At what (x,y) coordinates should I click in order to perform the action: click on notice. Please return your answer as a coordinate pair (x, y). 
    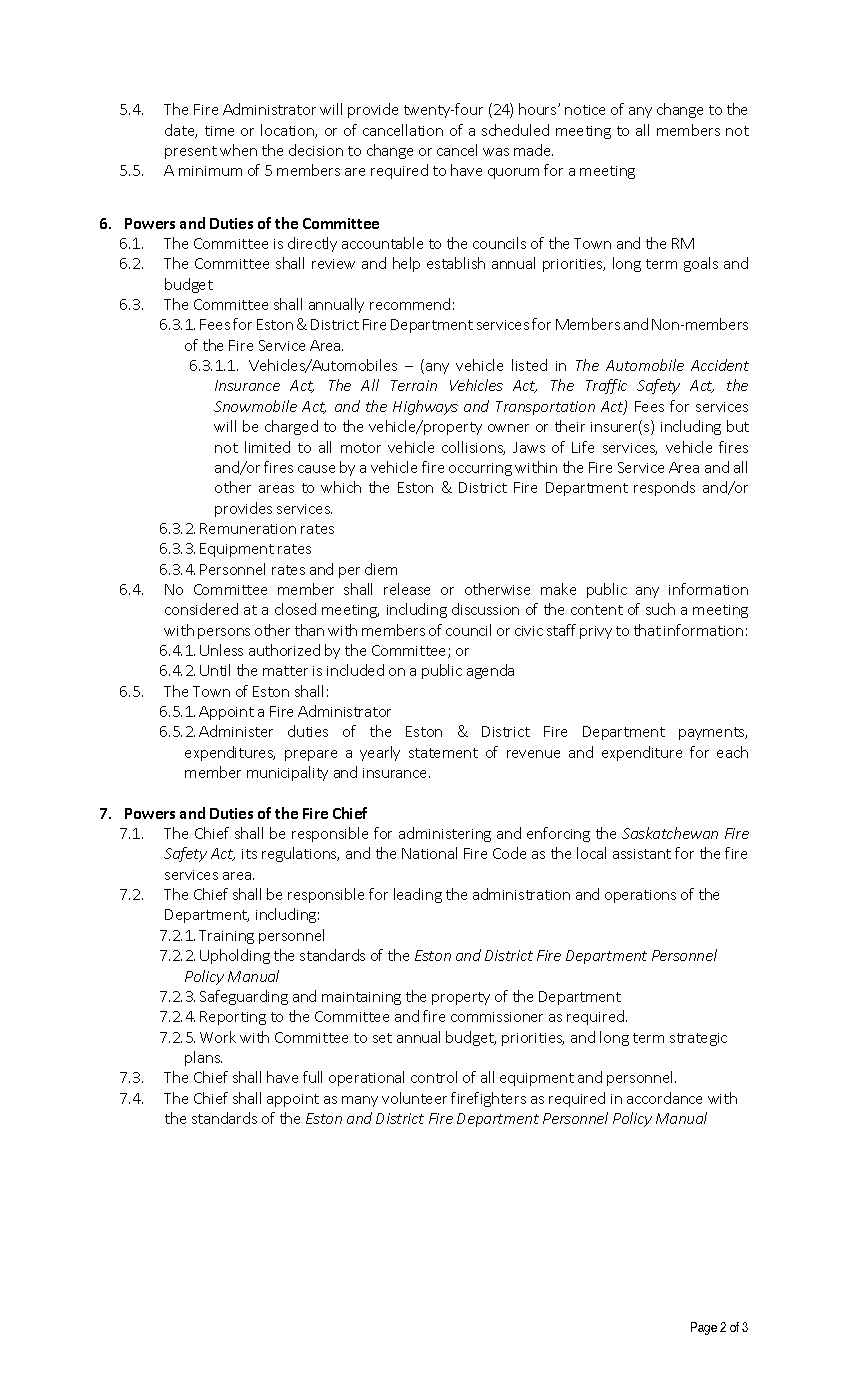
    Looking at the image, I should click on (585, 110).
